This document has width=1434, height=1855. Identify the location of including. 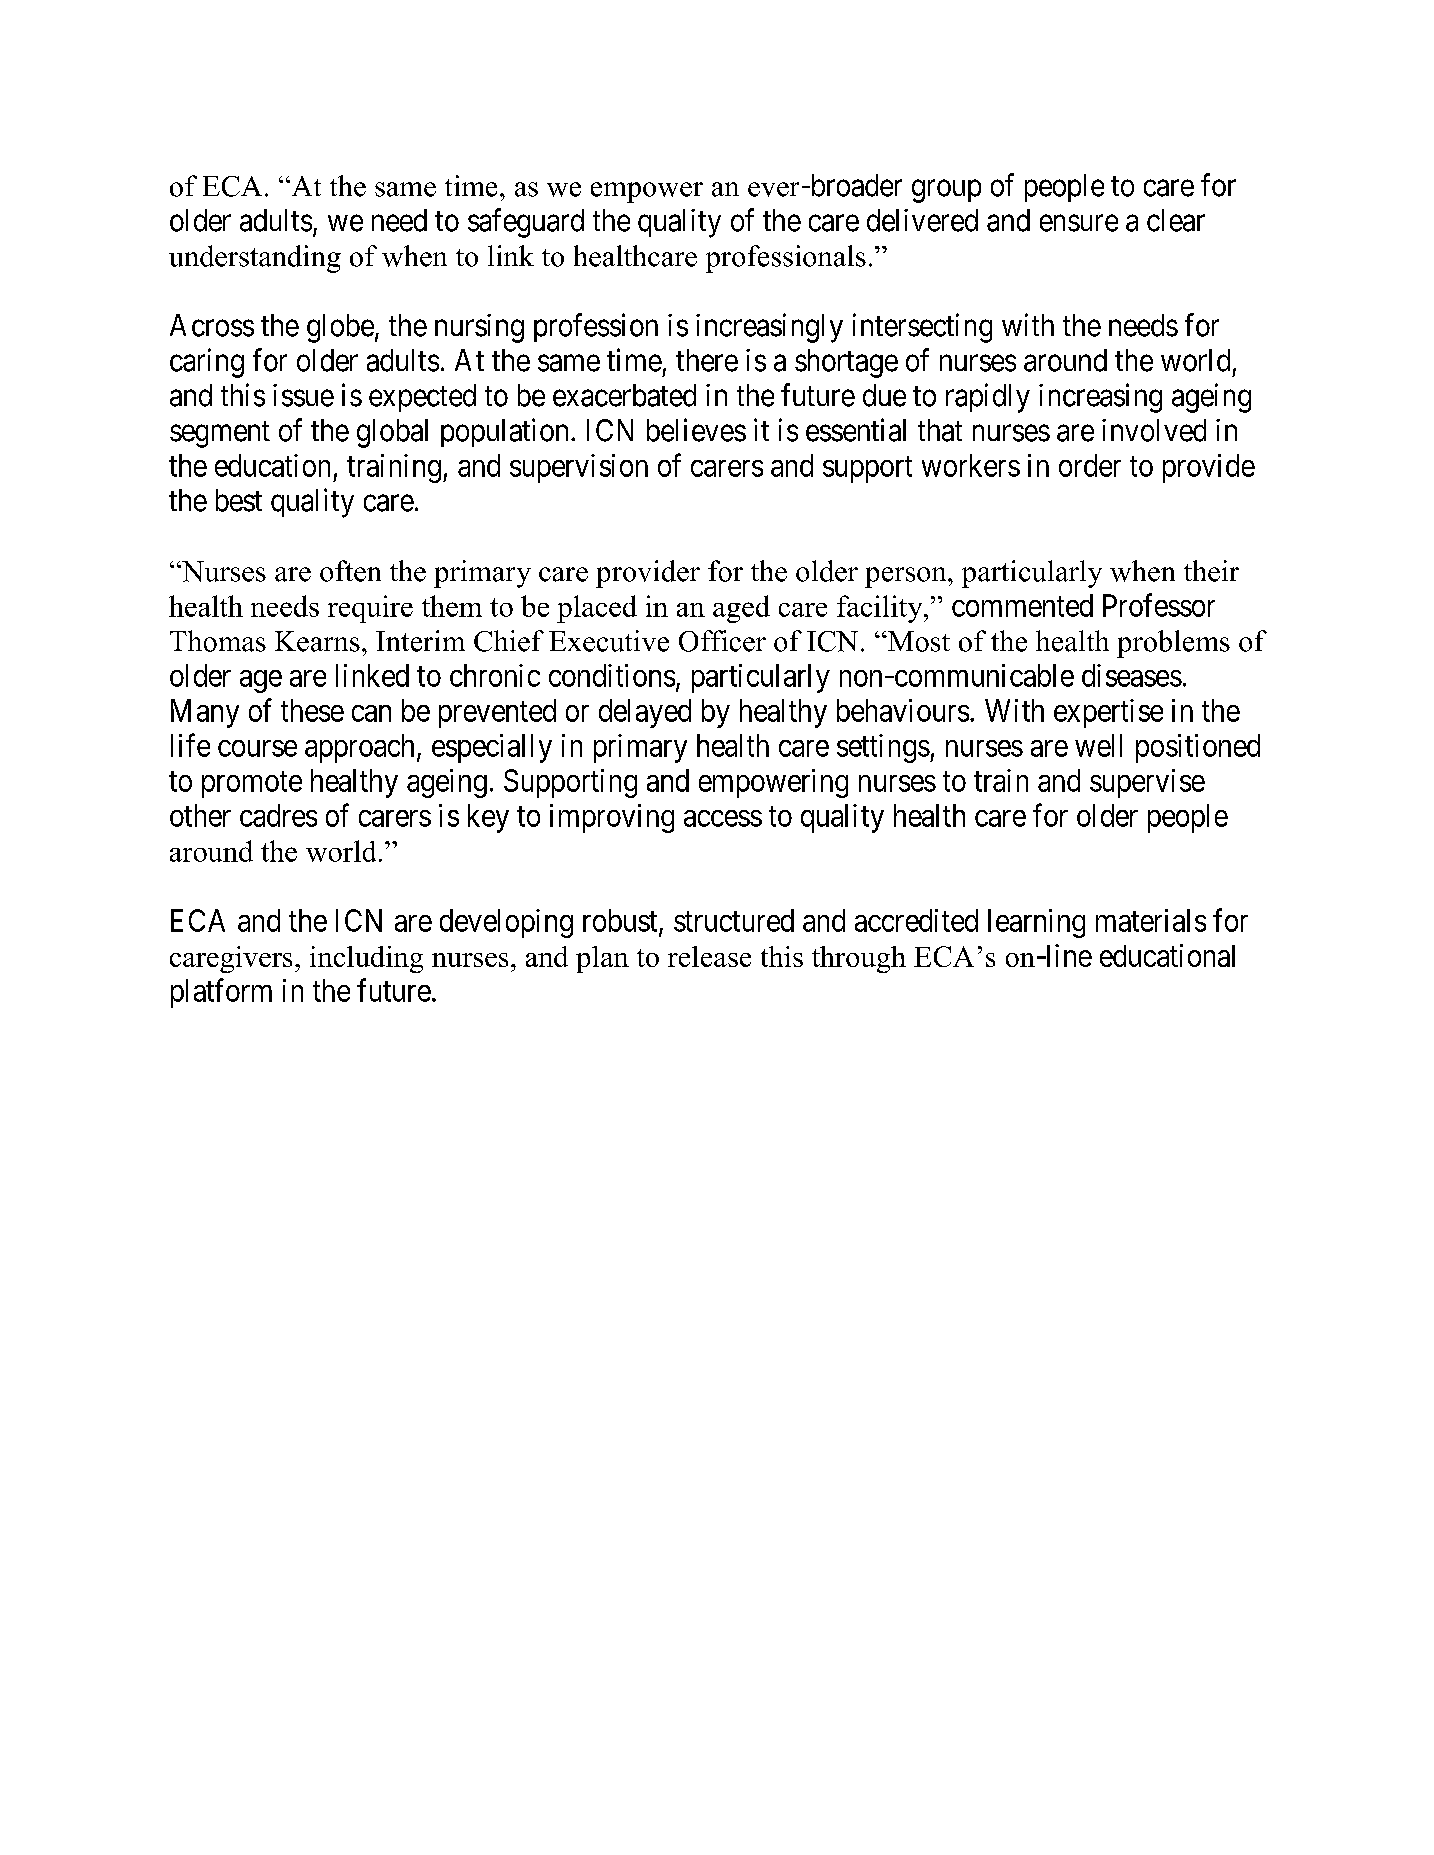
(366, 959).
